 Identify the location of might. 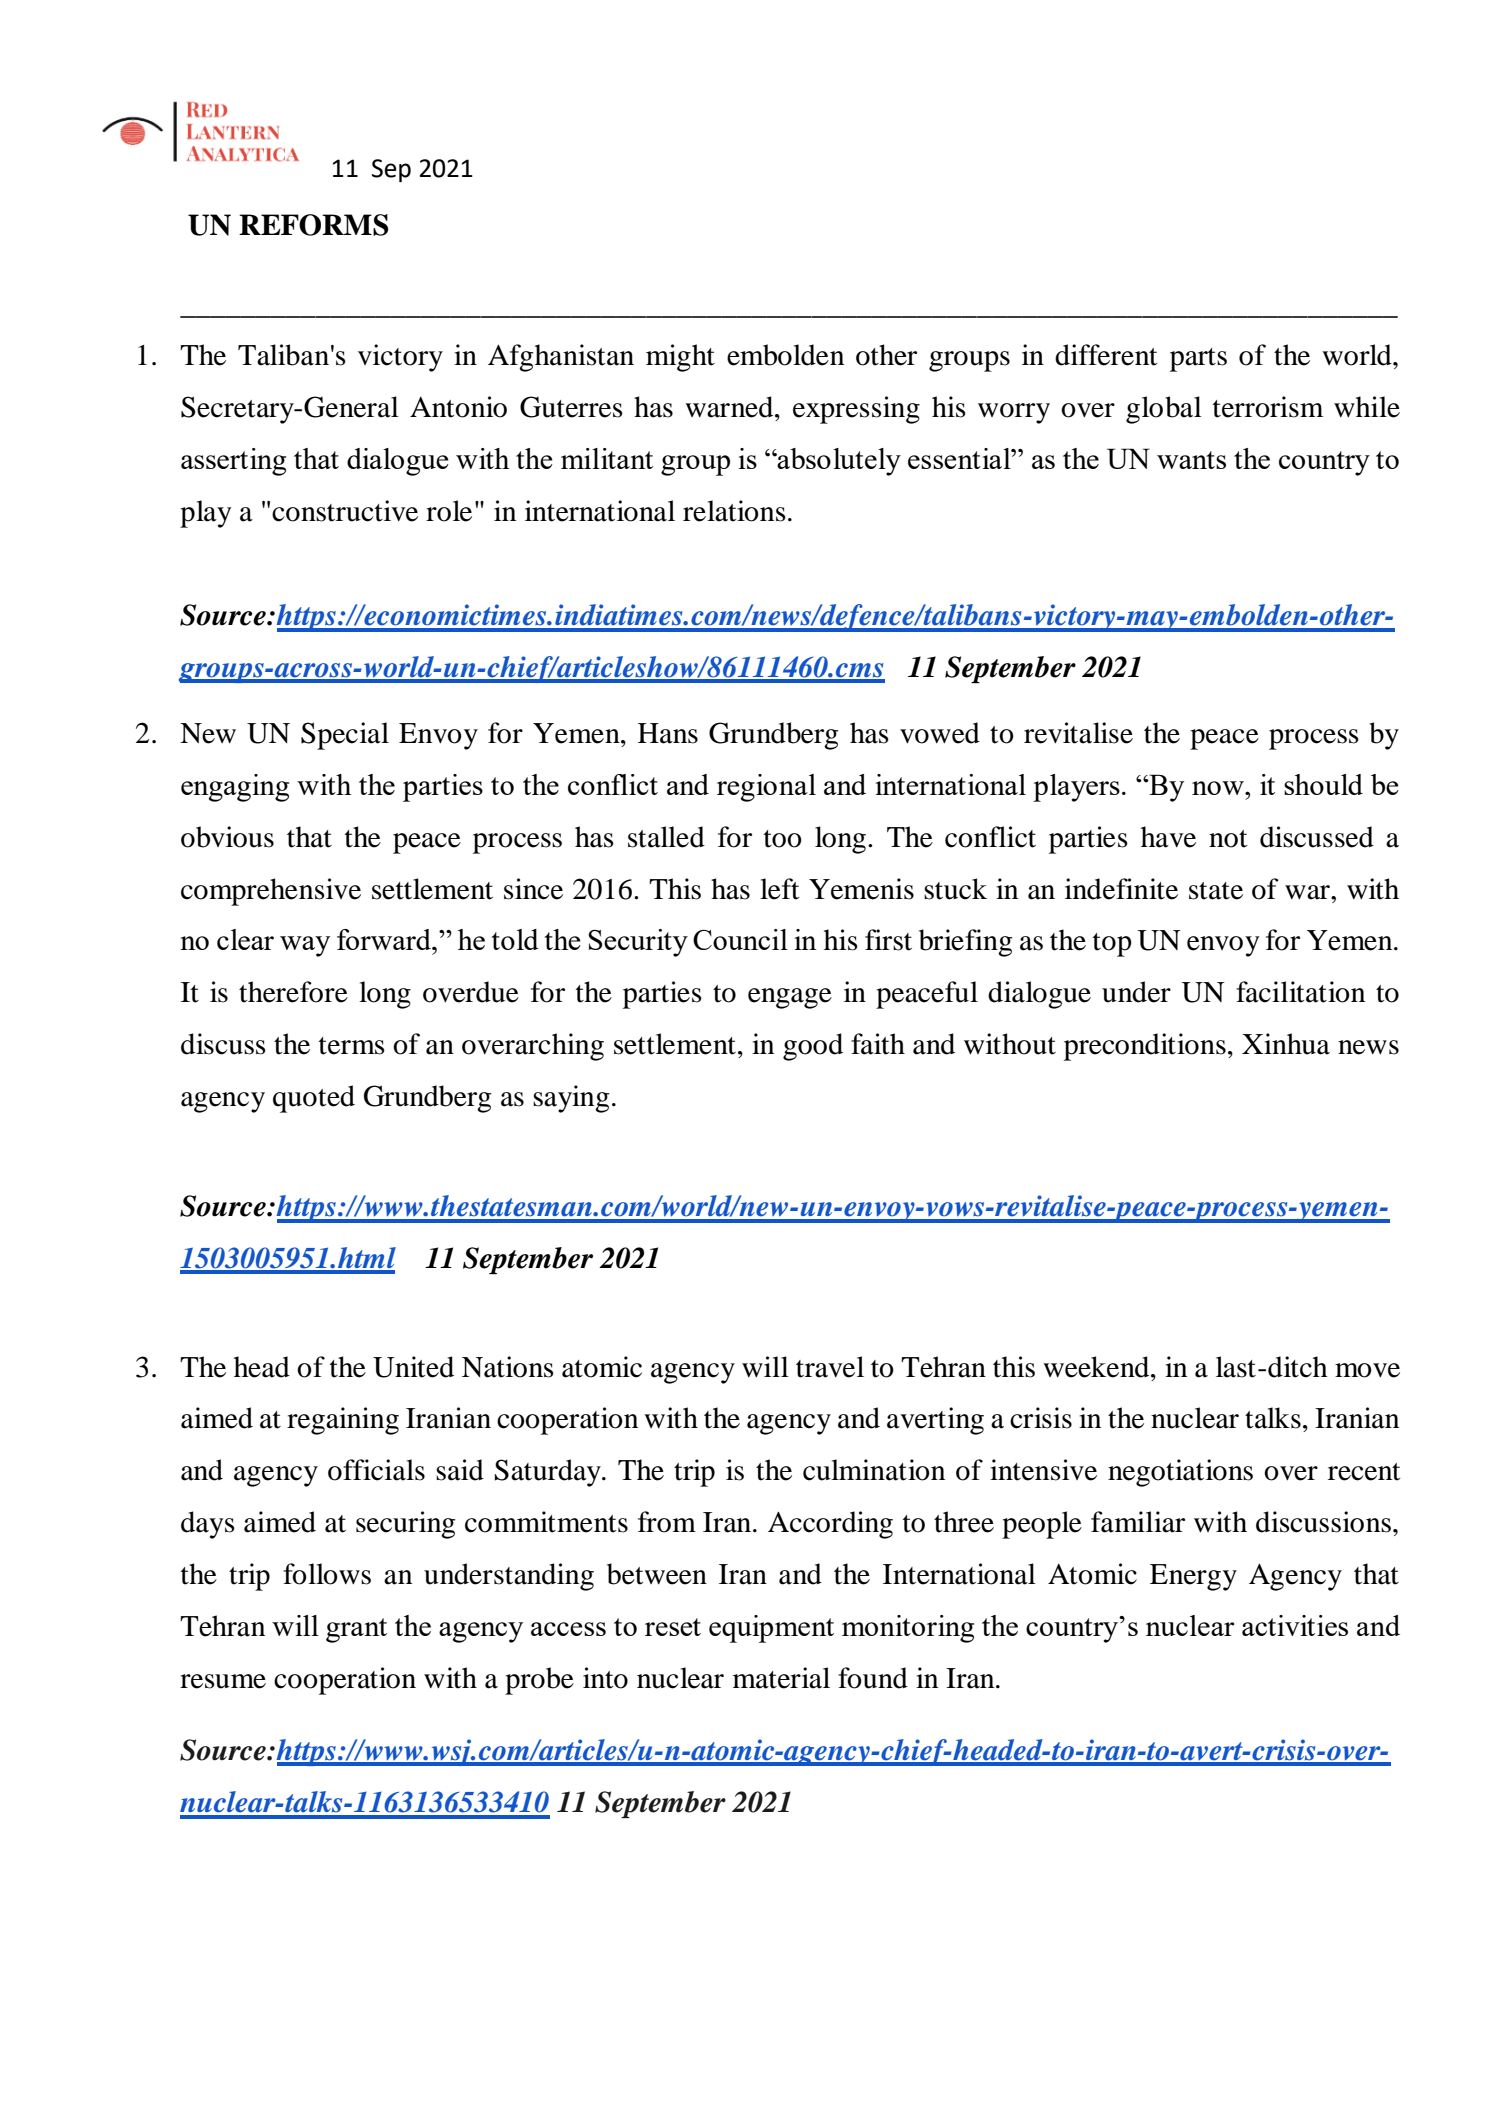
(680, 358).
